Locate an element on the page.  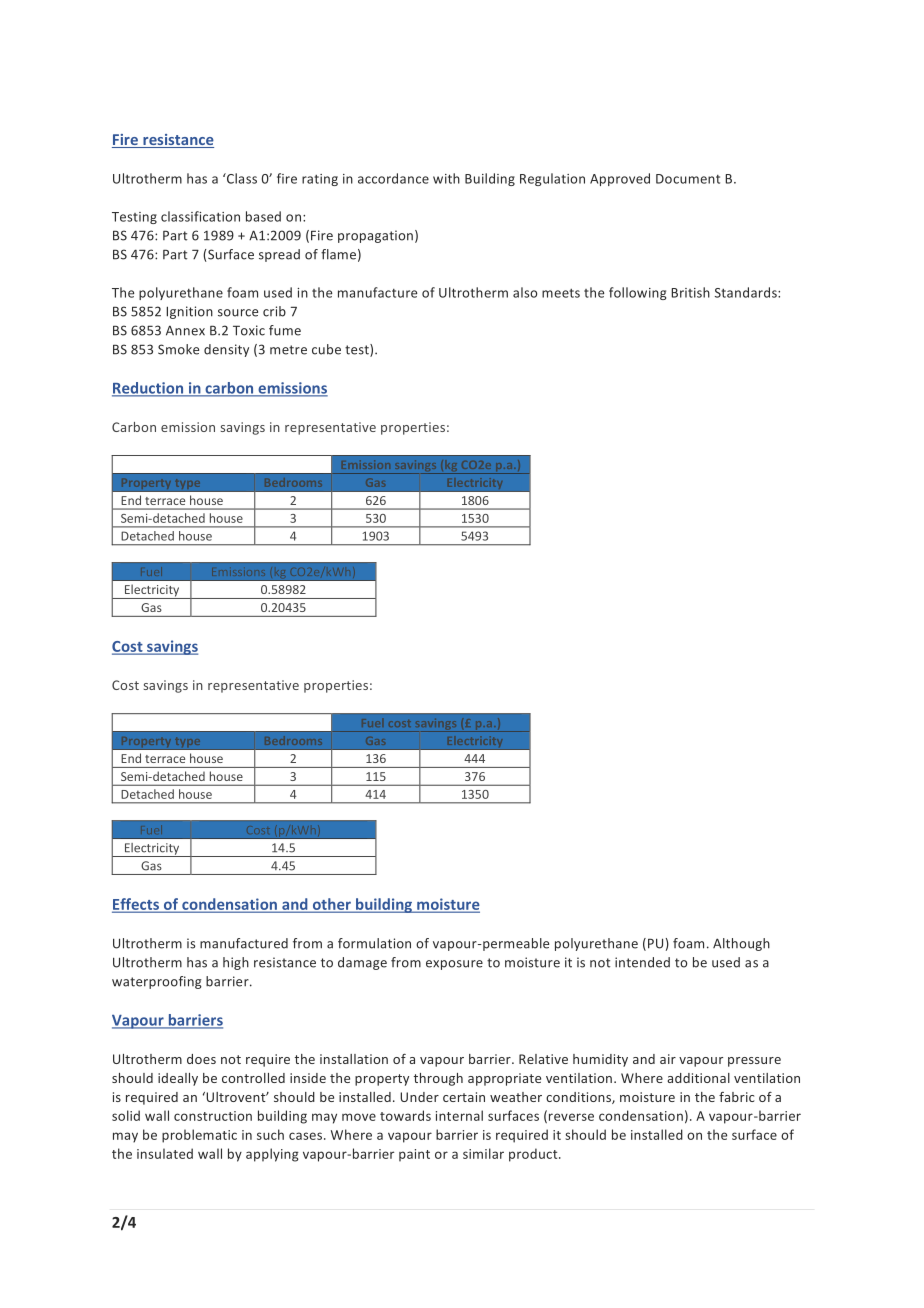
cube is located at coordinates (326, 349).
